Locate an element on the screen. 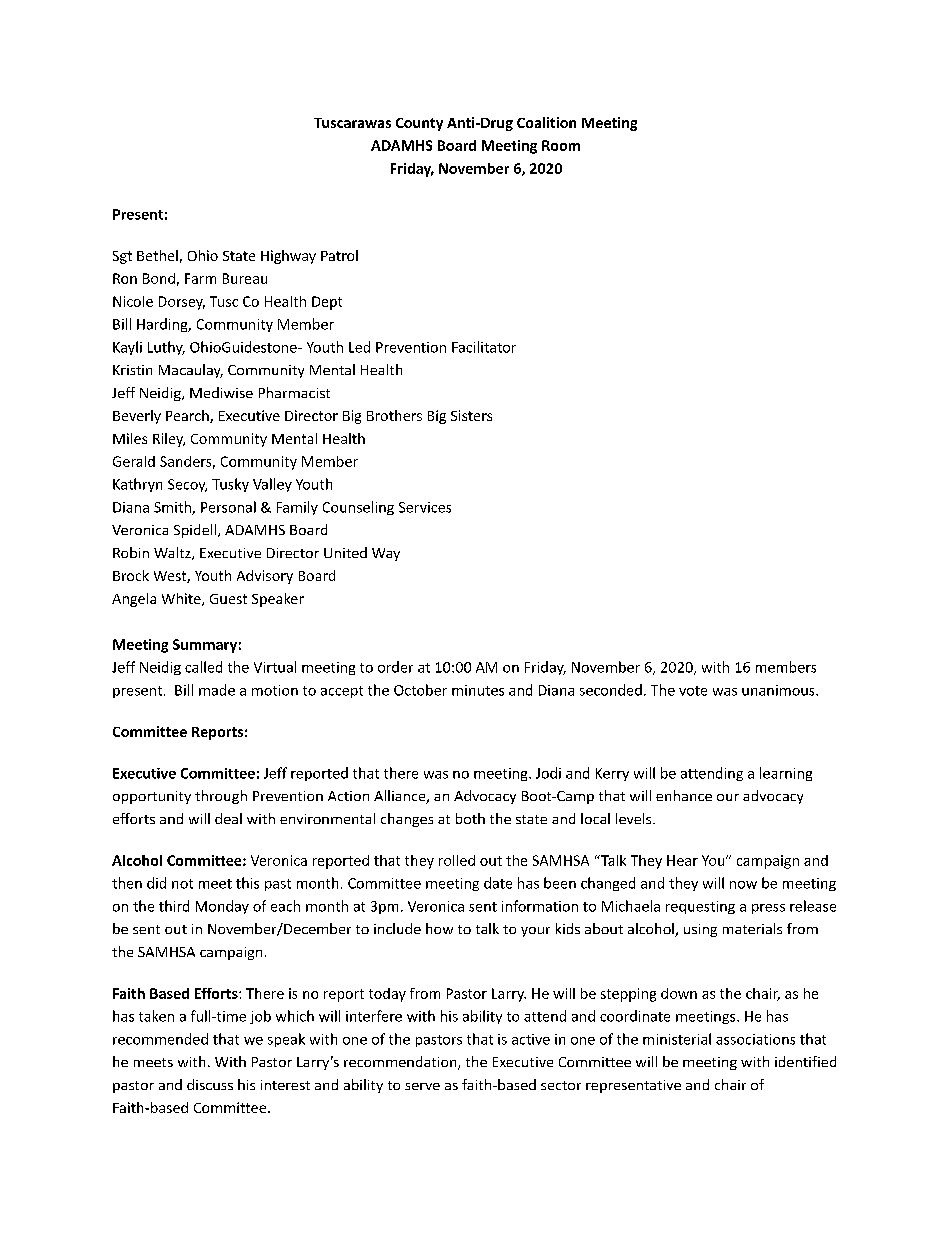 The height and width of the screenshot is (1233, 952). Room is located at coordinates (561, 145).
